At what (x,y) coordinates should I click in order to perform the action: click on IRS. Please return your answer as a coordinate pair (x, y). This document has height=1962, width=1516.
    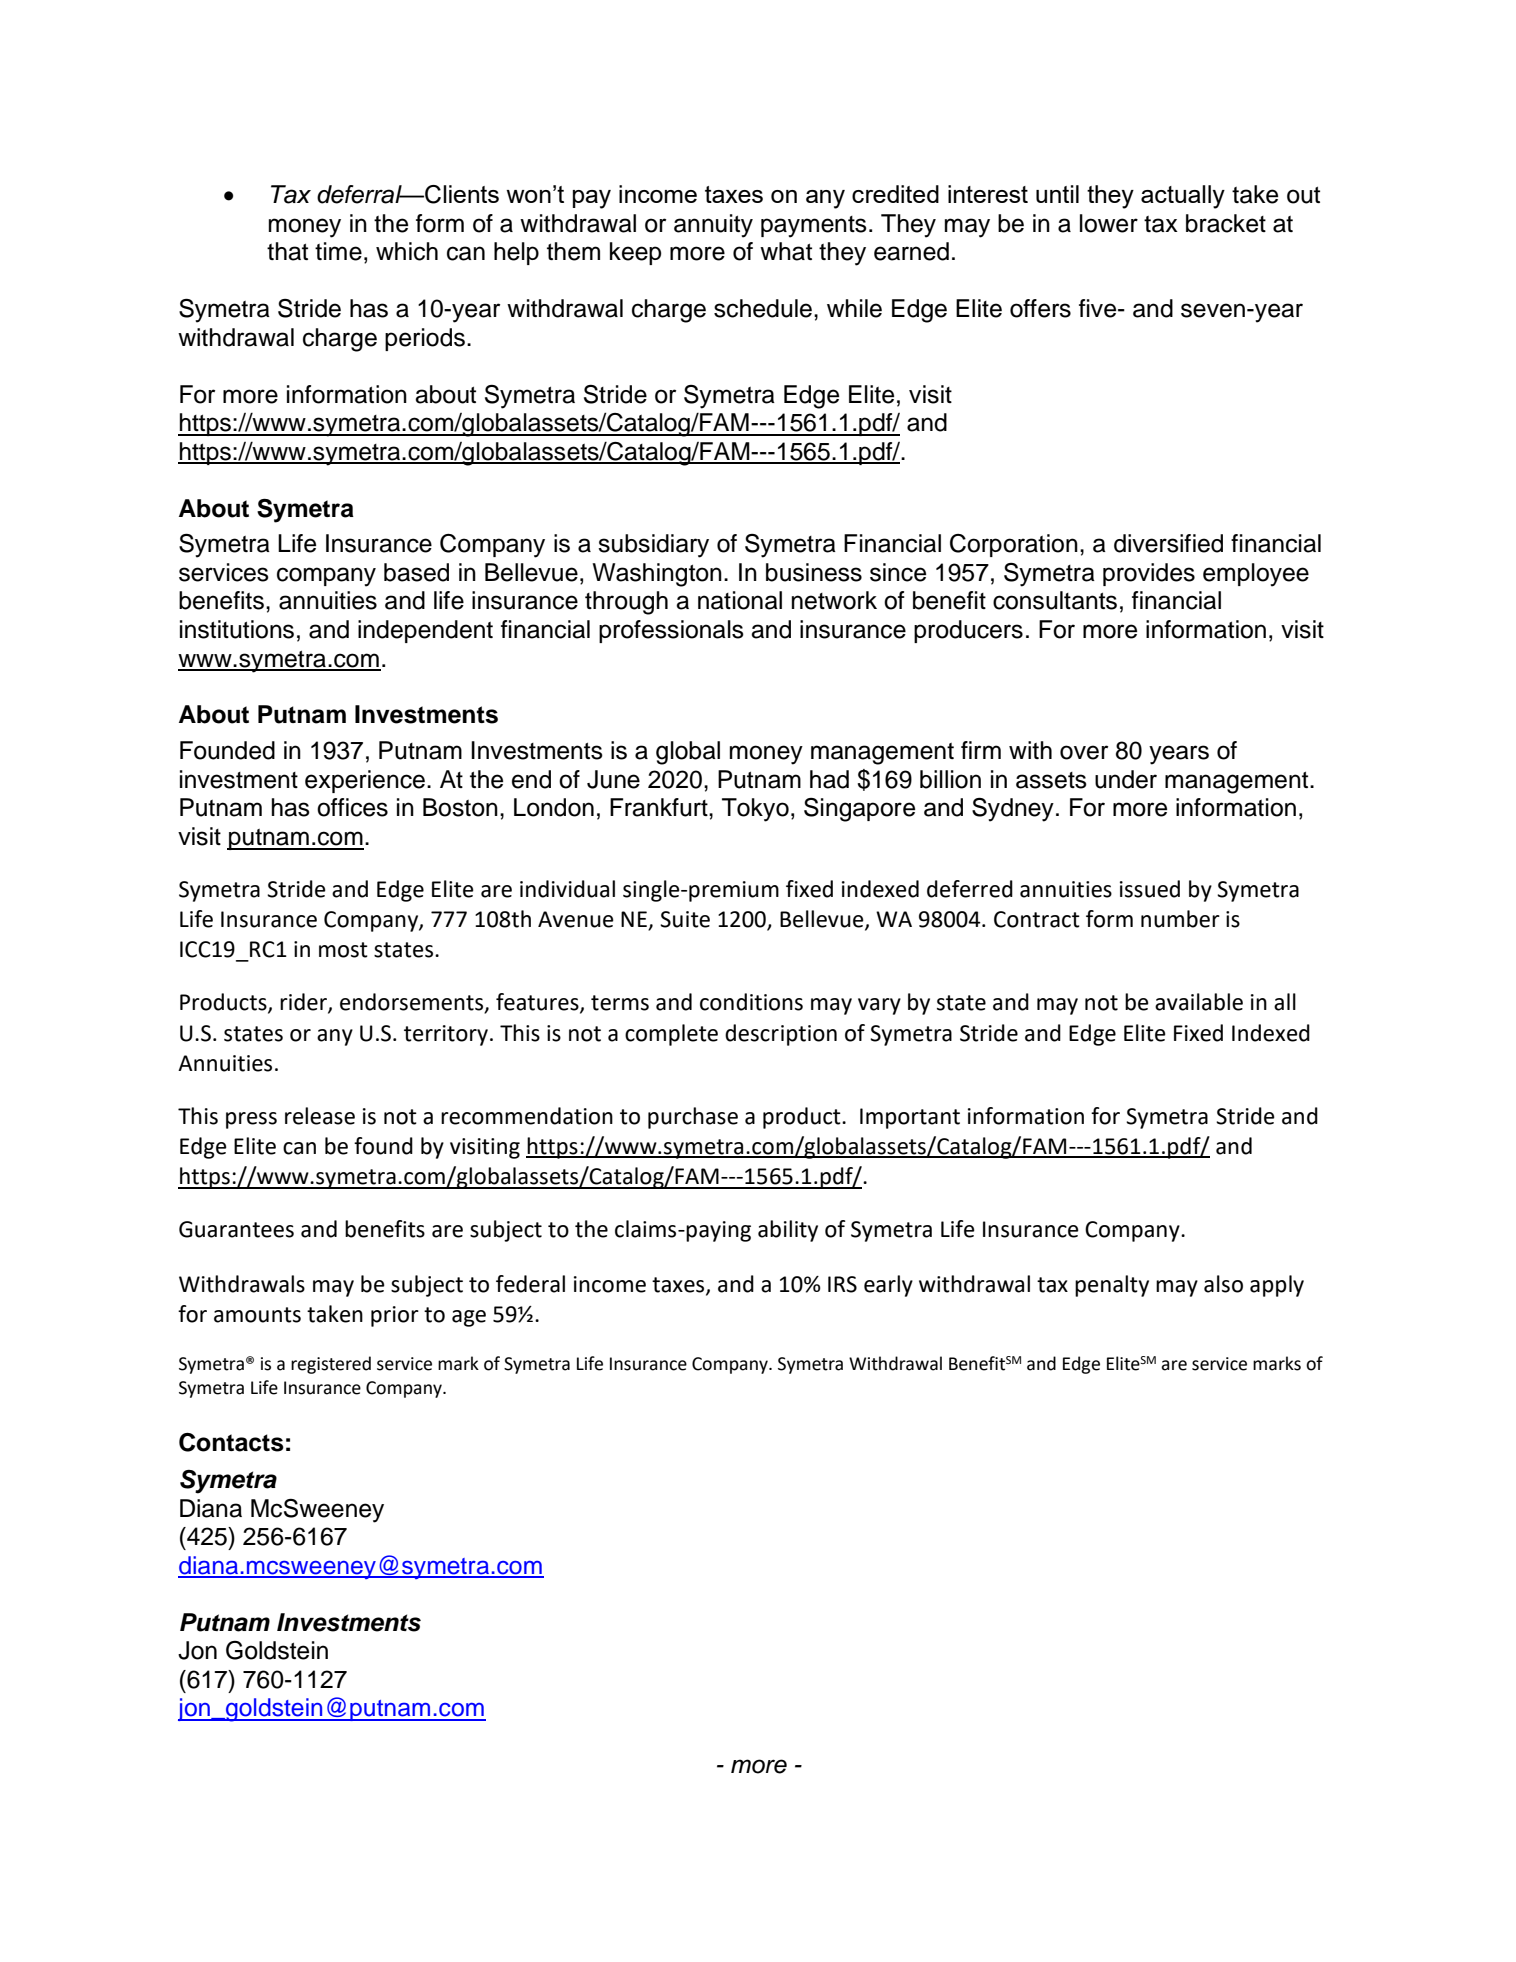
    Looking at the image, I should click on (842, 1284).
